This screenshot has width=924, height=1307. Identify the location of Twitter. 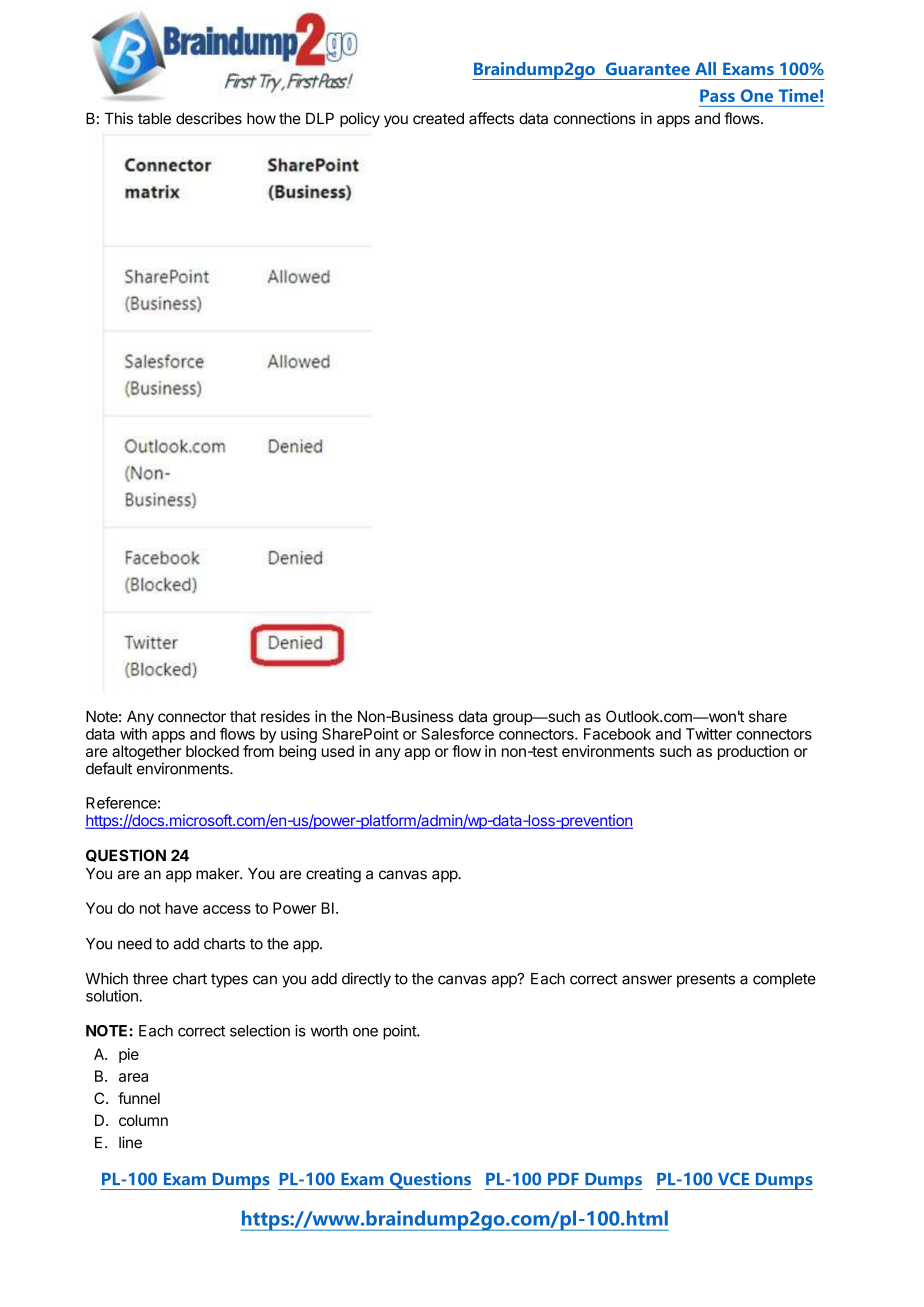
(709, 734).
